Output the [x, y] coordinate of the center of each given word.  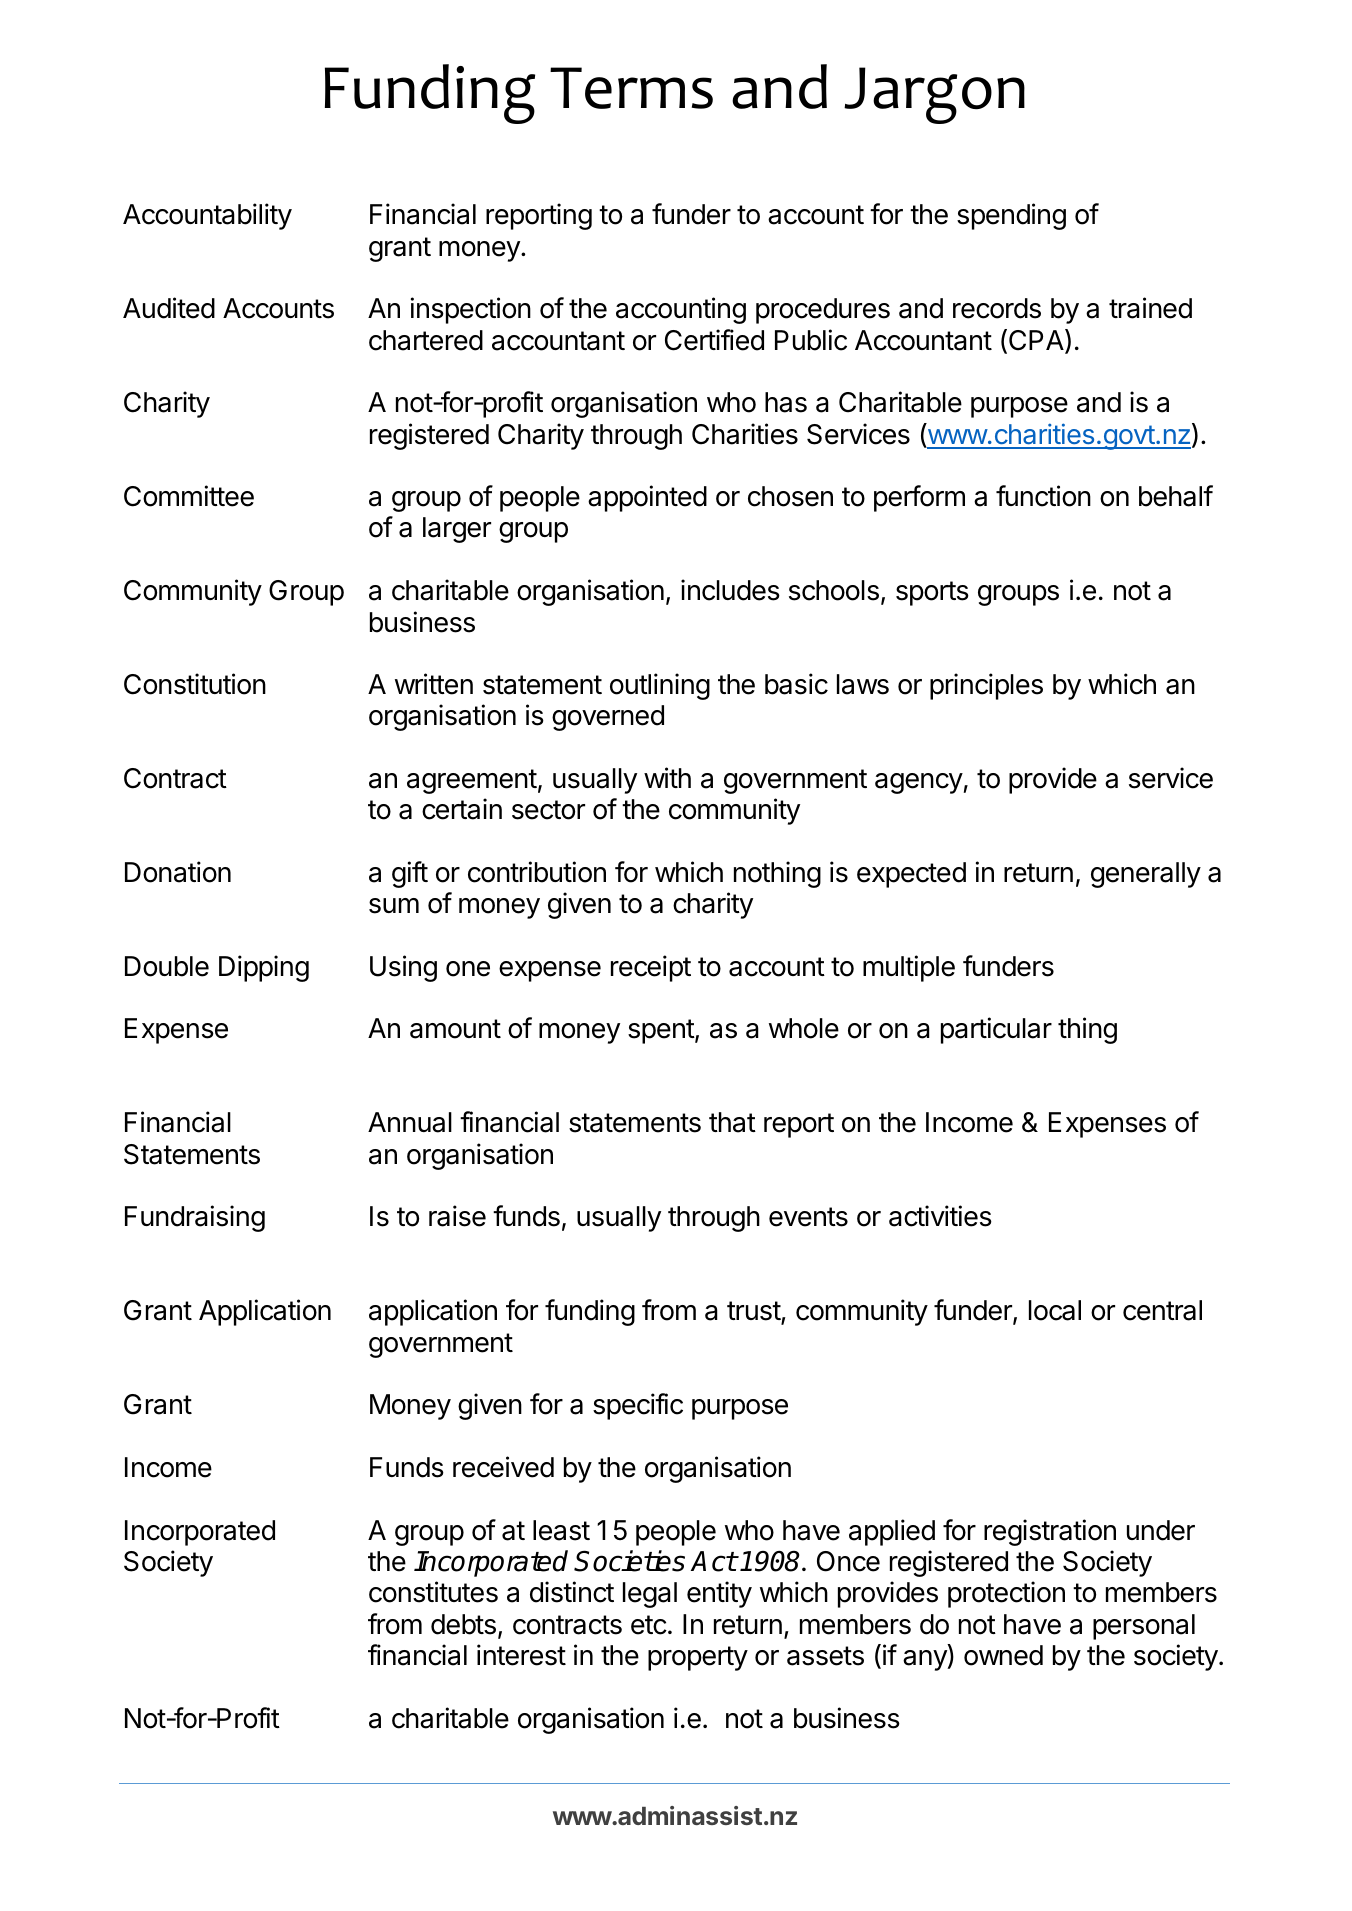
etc [649, 1625]
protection [1006, 1594]
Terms [631, 88]
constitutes [433, 1592]
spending [1011, 216]
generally [1146, 875]
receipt [651, 968]
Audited [169, 308]
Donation [178, 872]
